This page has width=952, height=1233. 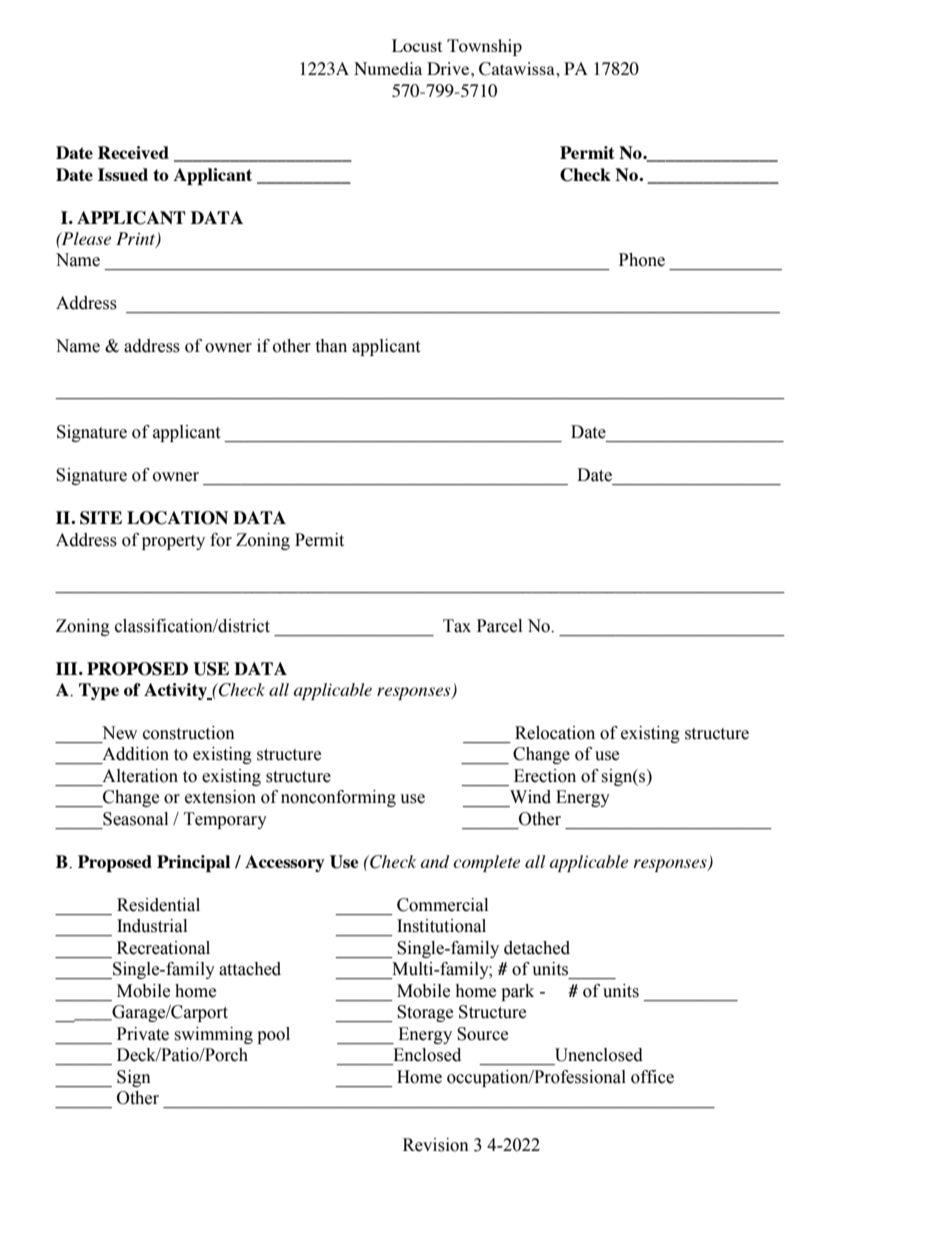 I want to click on nonconforming, so click(x=338, y=798).
